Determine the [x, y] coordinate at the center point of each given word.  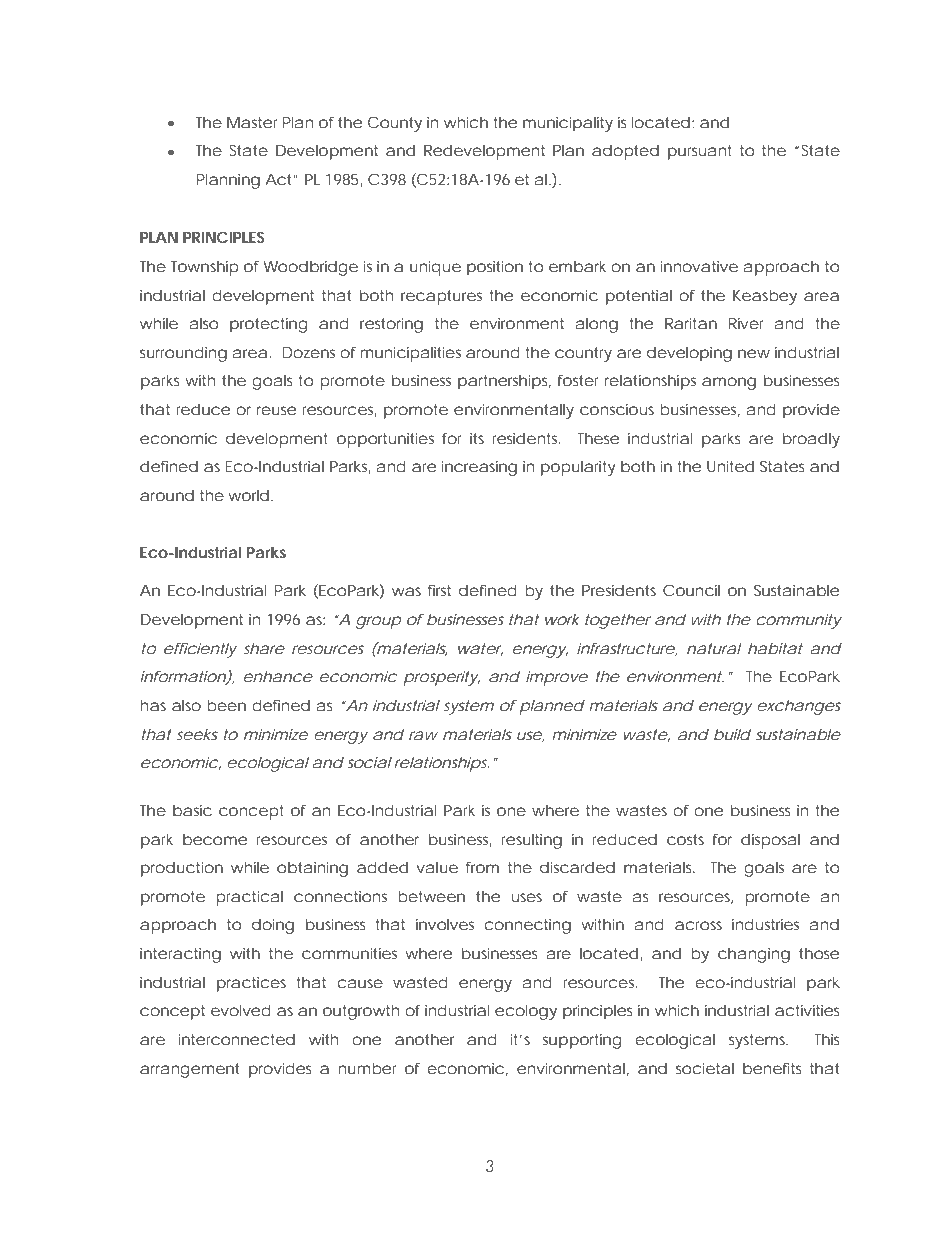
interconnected [237, 1039]
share [264, 648]
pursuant [700, 152]
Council [691, 590]
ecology [526, 1012]
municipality [568, 124]
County [395, 124]
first [439, 590]
